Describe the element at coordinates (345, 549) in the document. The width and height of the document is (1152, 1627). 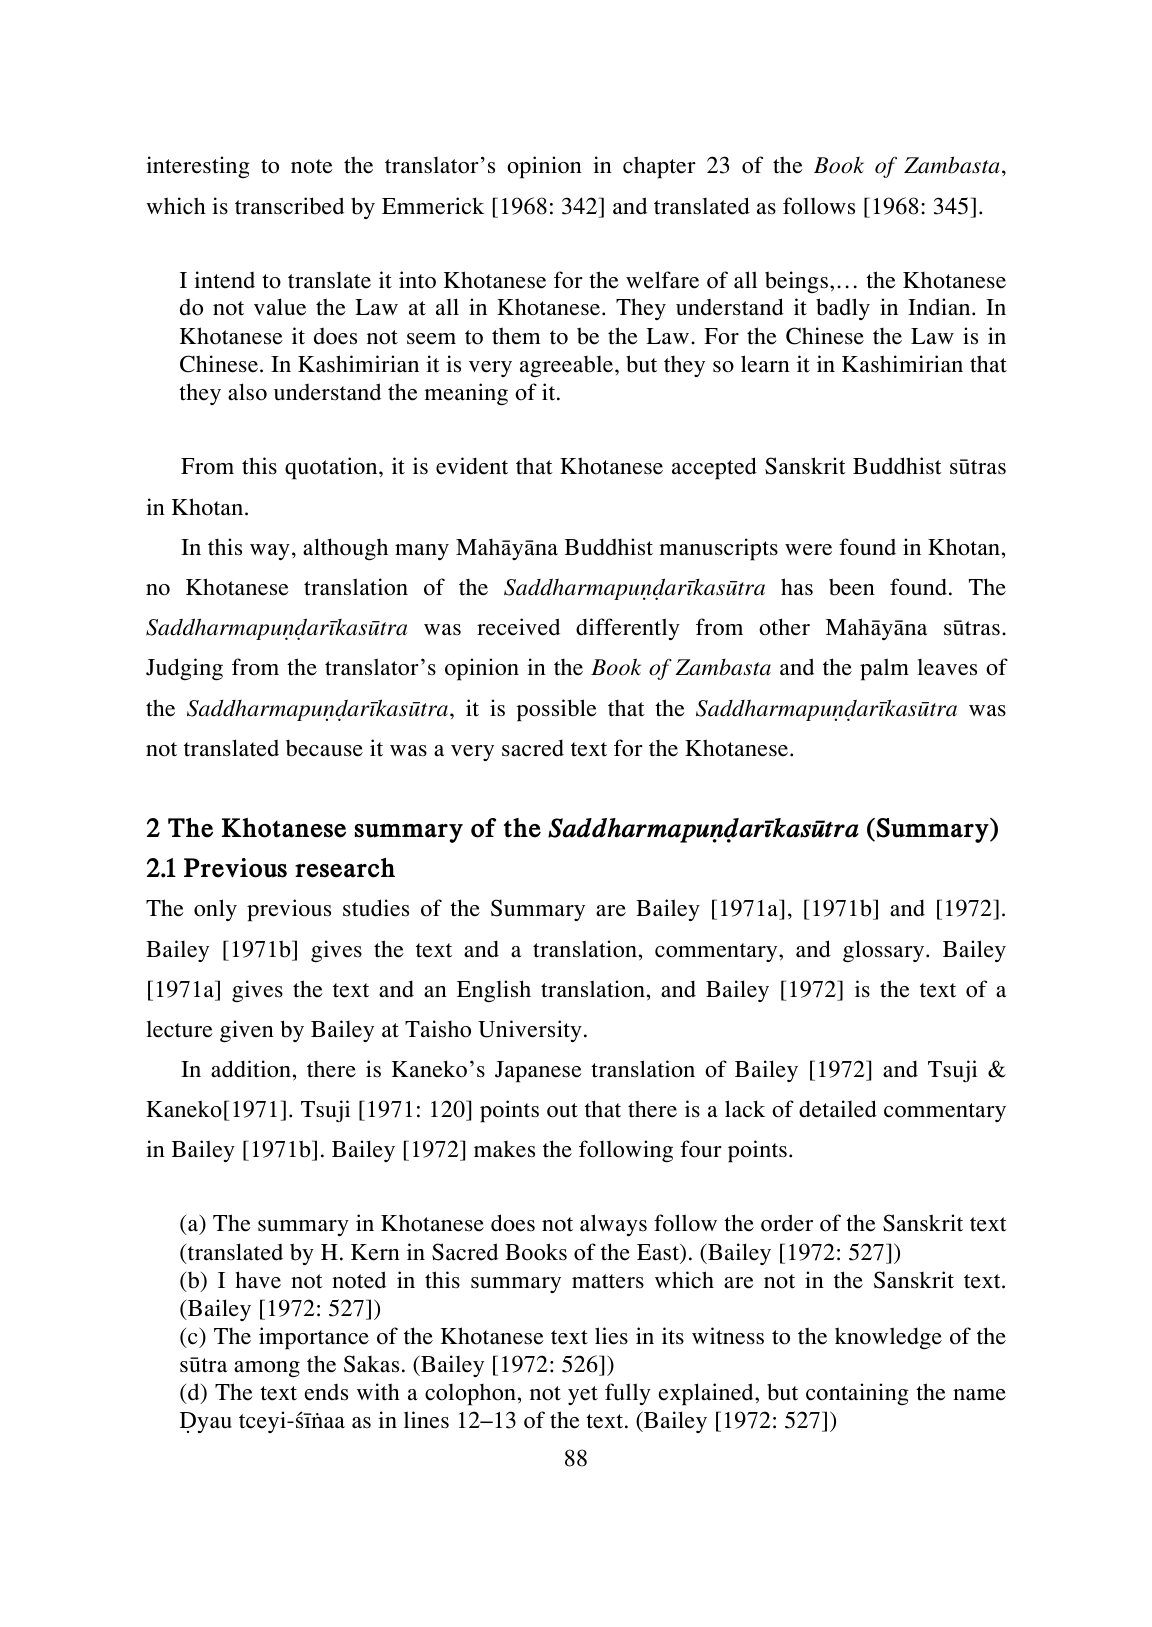
I see `although` at that location.
